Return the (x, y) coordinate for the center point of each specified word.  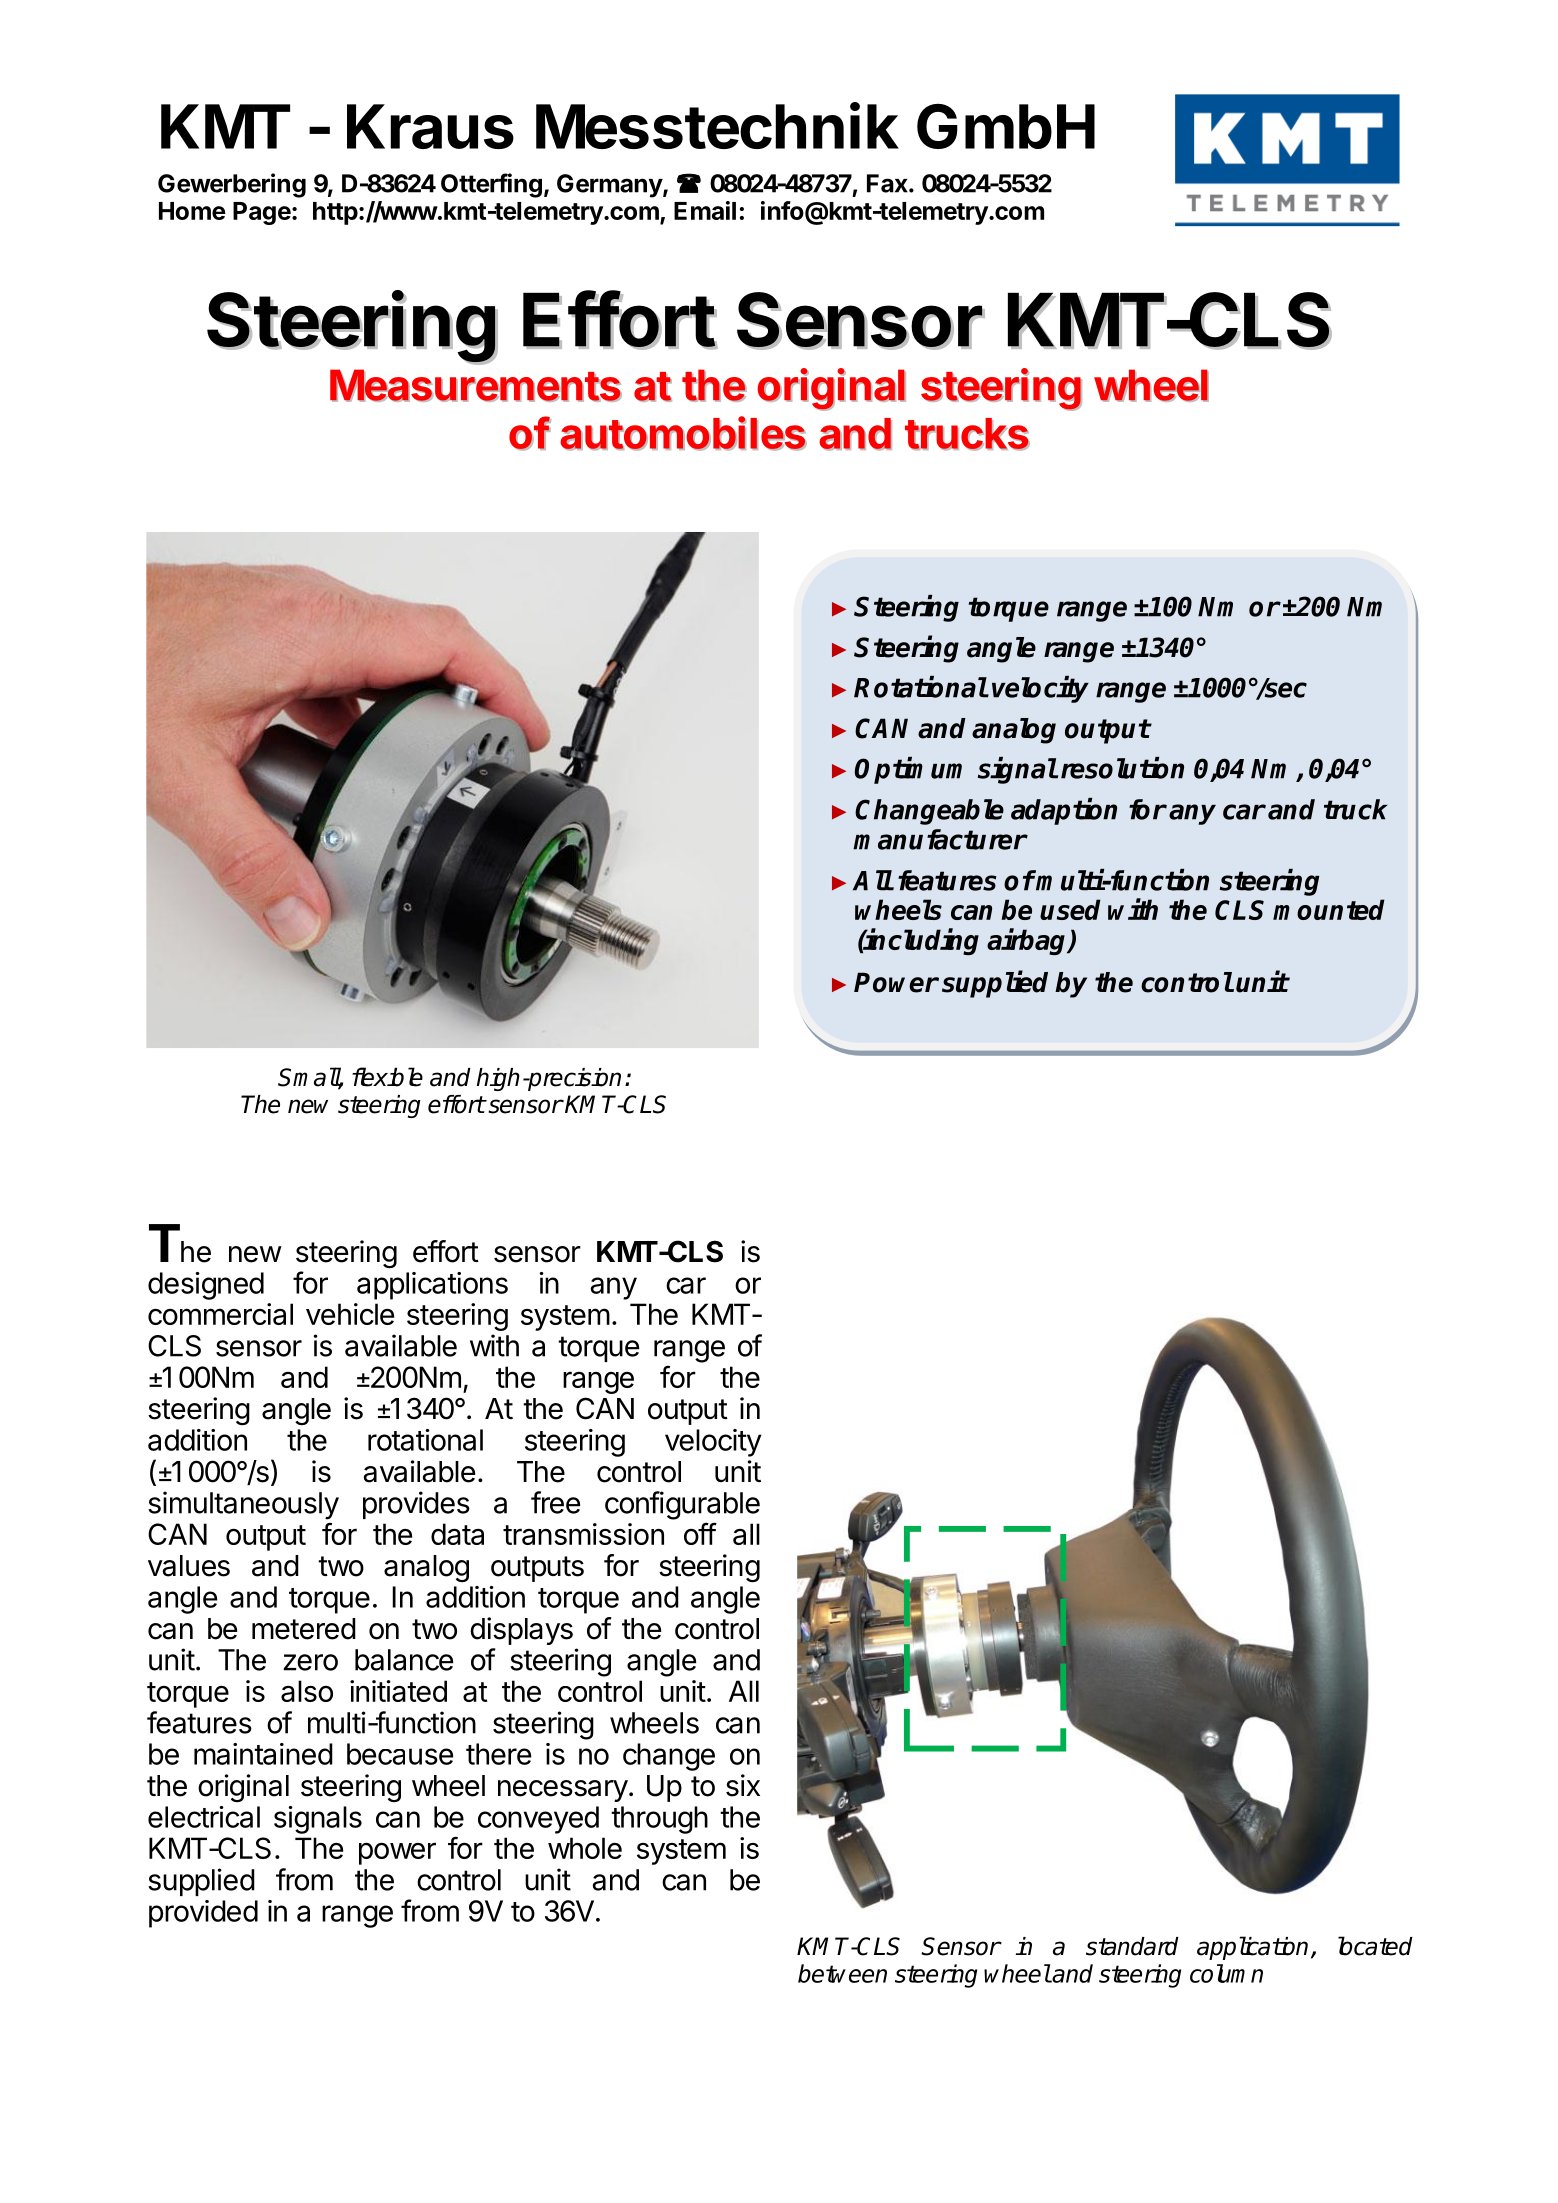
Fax (888, 183)
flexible (387, 1077)
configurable (682, 1505)
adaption (1064, 811)
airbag (1028, 941)
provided (203, 1914)
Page (262, 213)
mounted (1329, 909)
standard (1132, 1946)
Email (705, 210)
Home (192, 211)
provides (416, 1505)
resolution (1122, 768)
